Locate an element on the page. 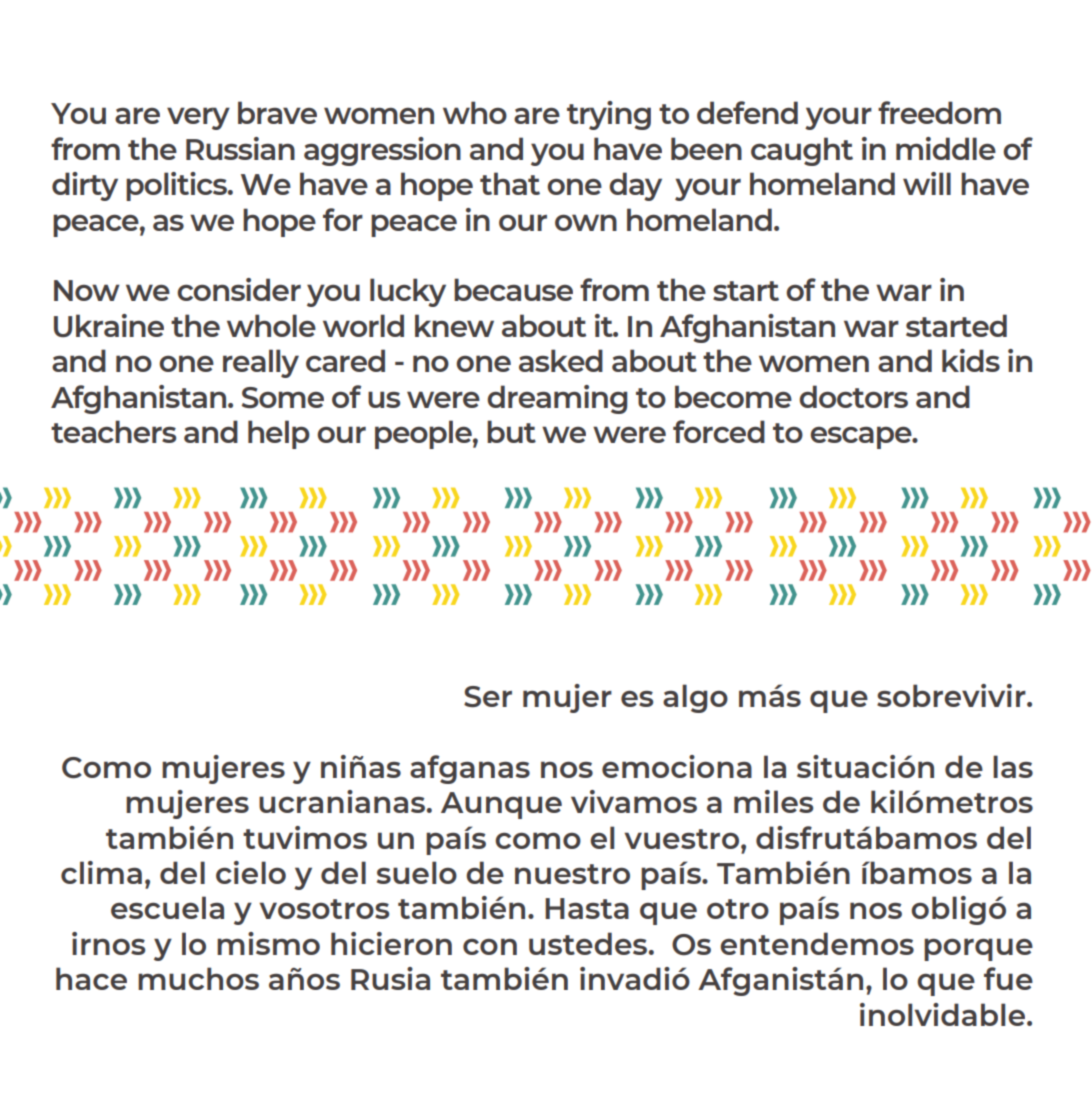 This image has height=1093, width=1092. middle is located at coordinates (946, 148).
